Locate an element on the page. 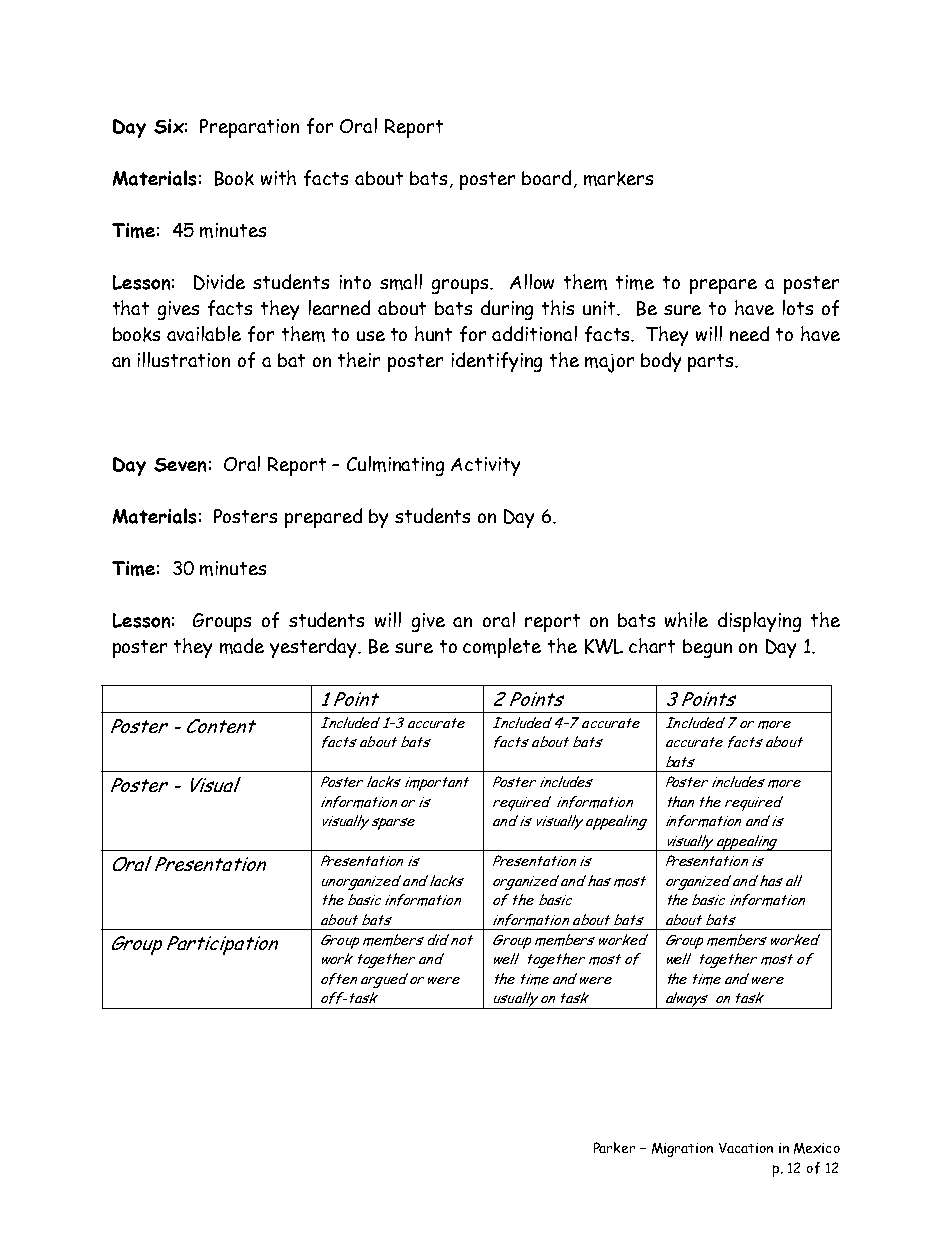  board is located at coordinates (546, 177).
